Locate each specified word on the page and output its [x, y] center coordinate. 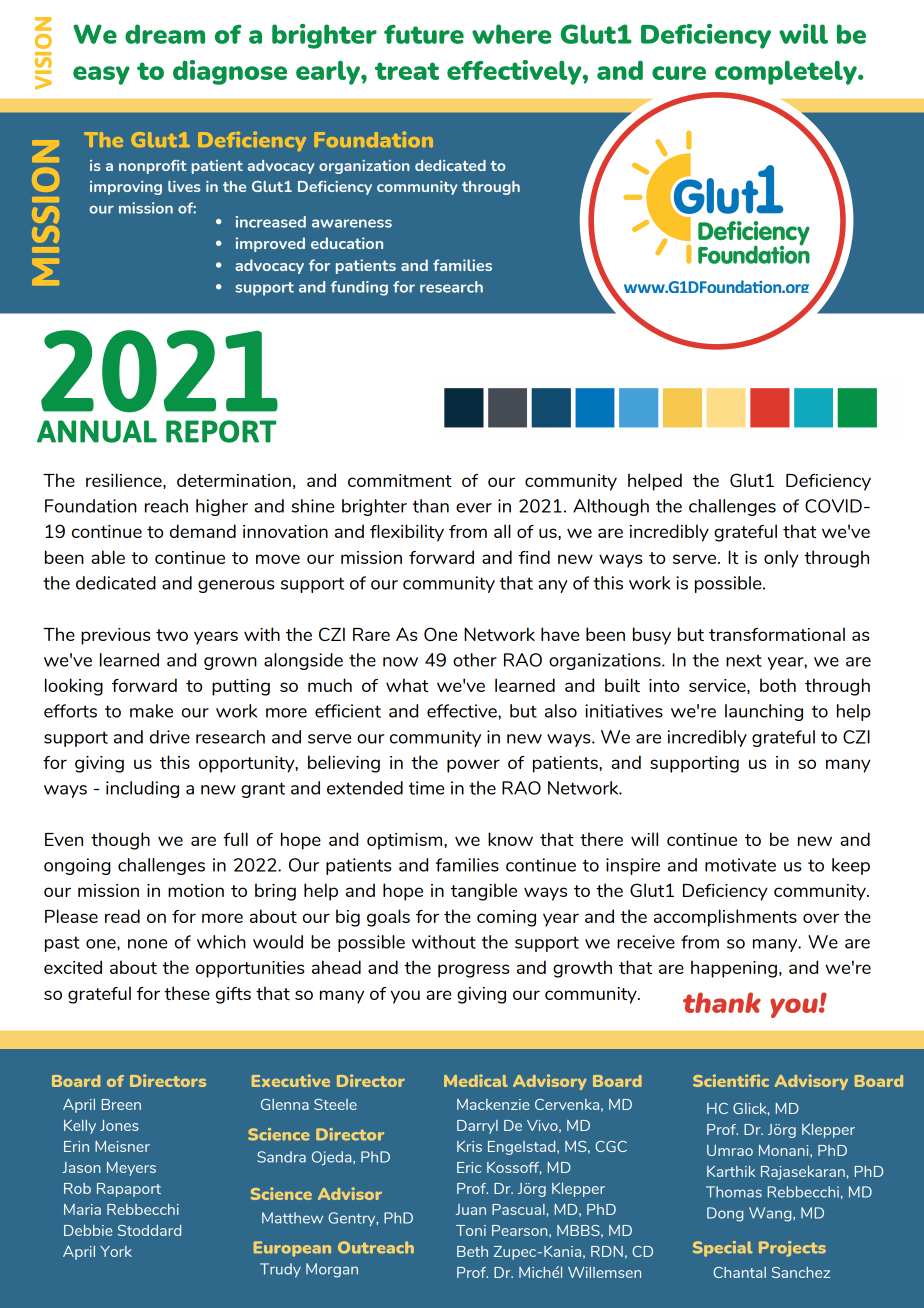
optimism [406, 841]
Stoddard [149, 1230]
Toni [471, 1230]
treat [407, 71]
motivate [740, 865]
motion [196, 890]
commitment [400, 480]
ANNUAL [97, 431]
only [781, 559]
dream [165, 34]
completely [787, 72]
